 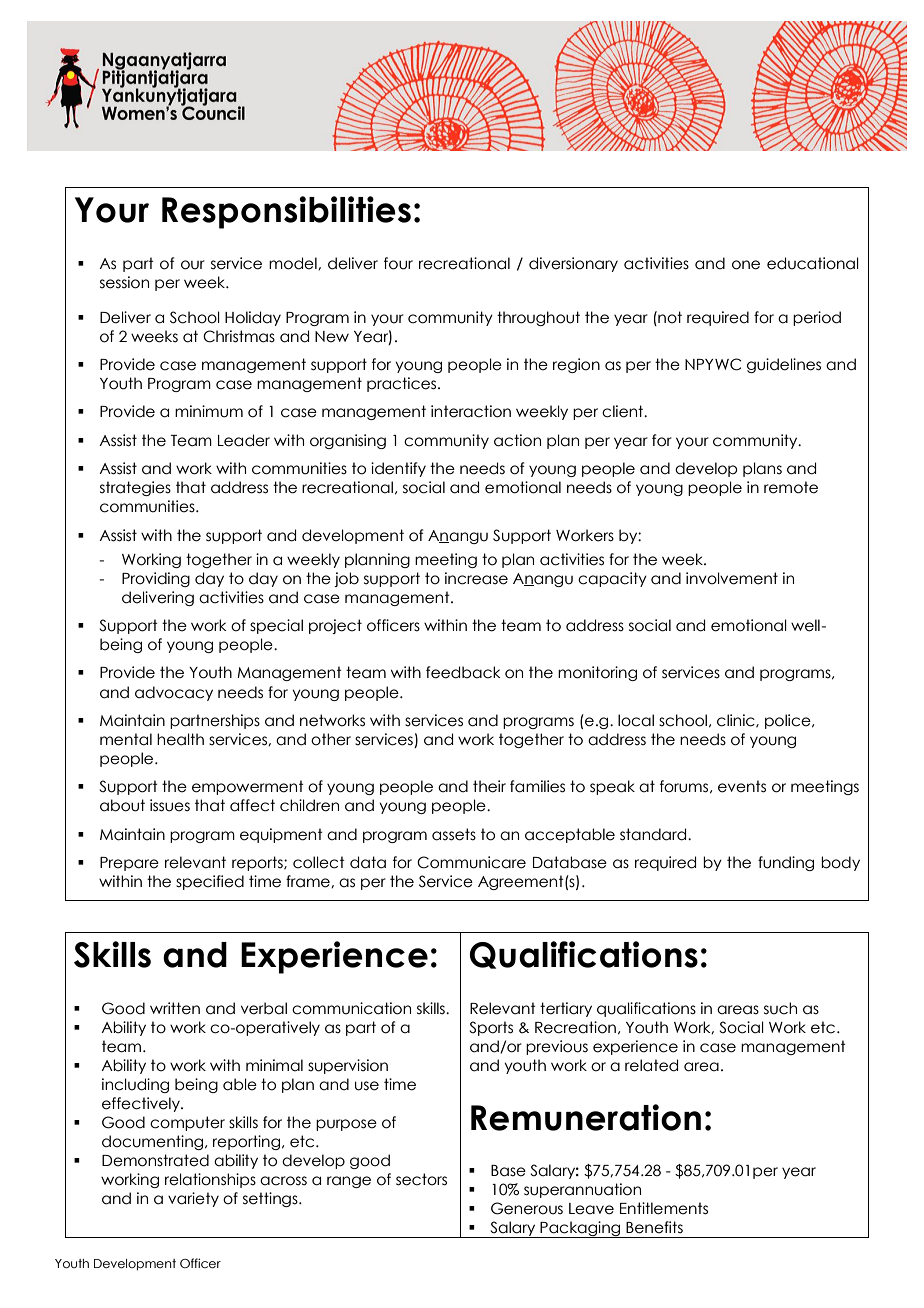 I want to click on assets, so click(x=454, y=834).
